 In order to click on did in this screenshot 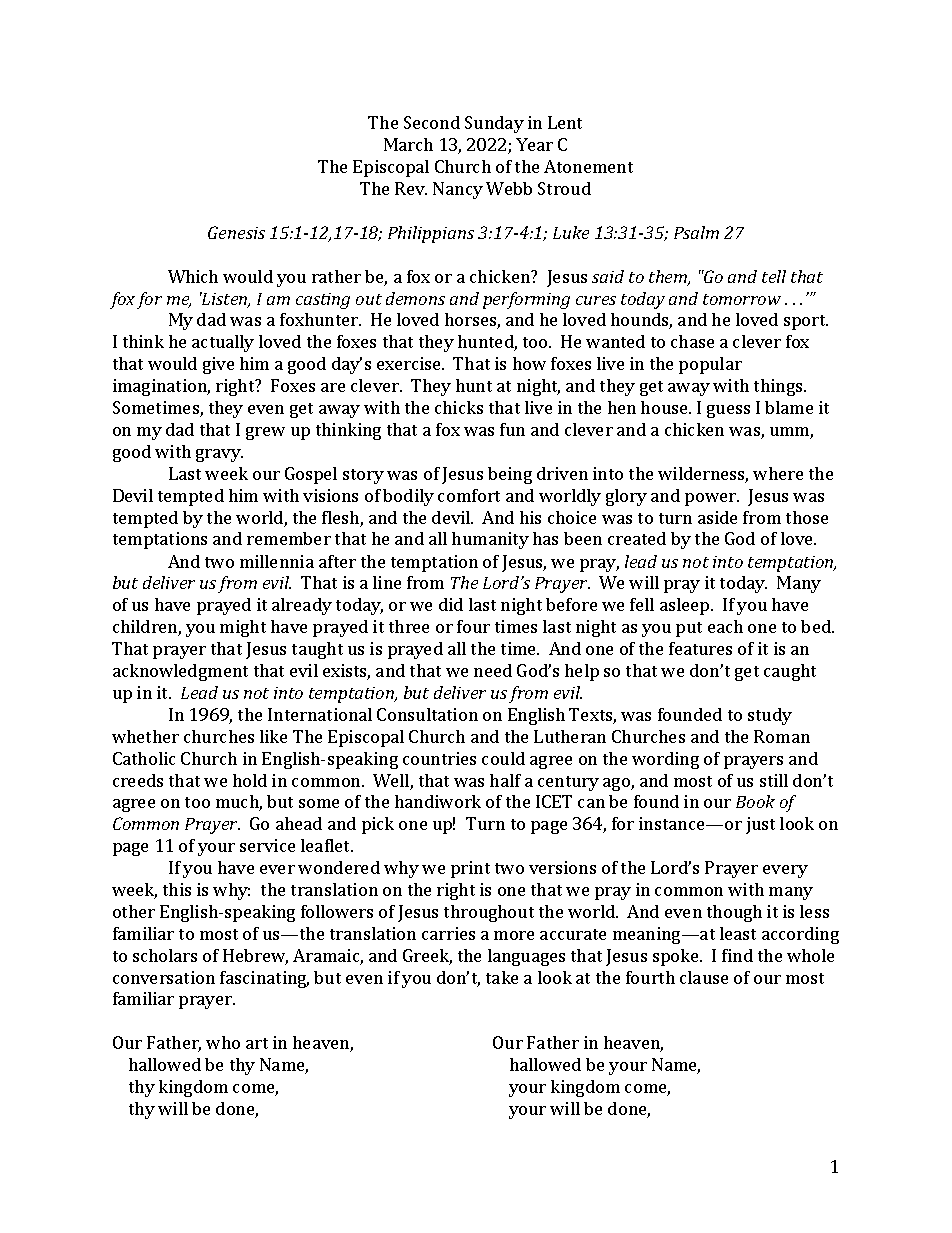, I will do `click(451, 604)`.
